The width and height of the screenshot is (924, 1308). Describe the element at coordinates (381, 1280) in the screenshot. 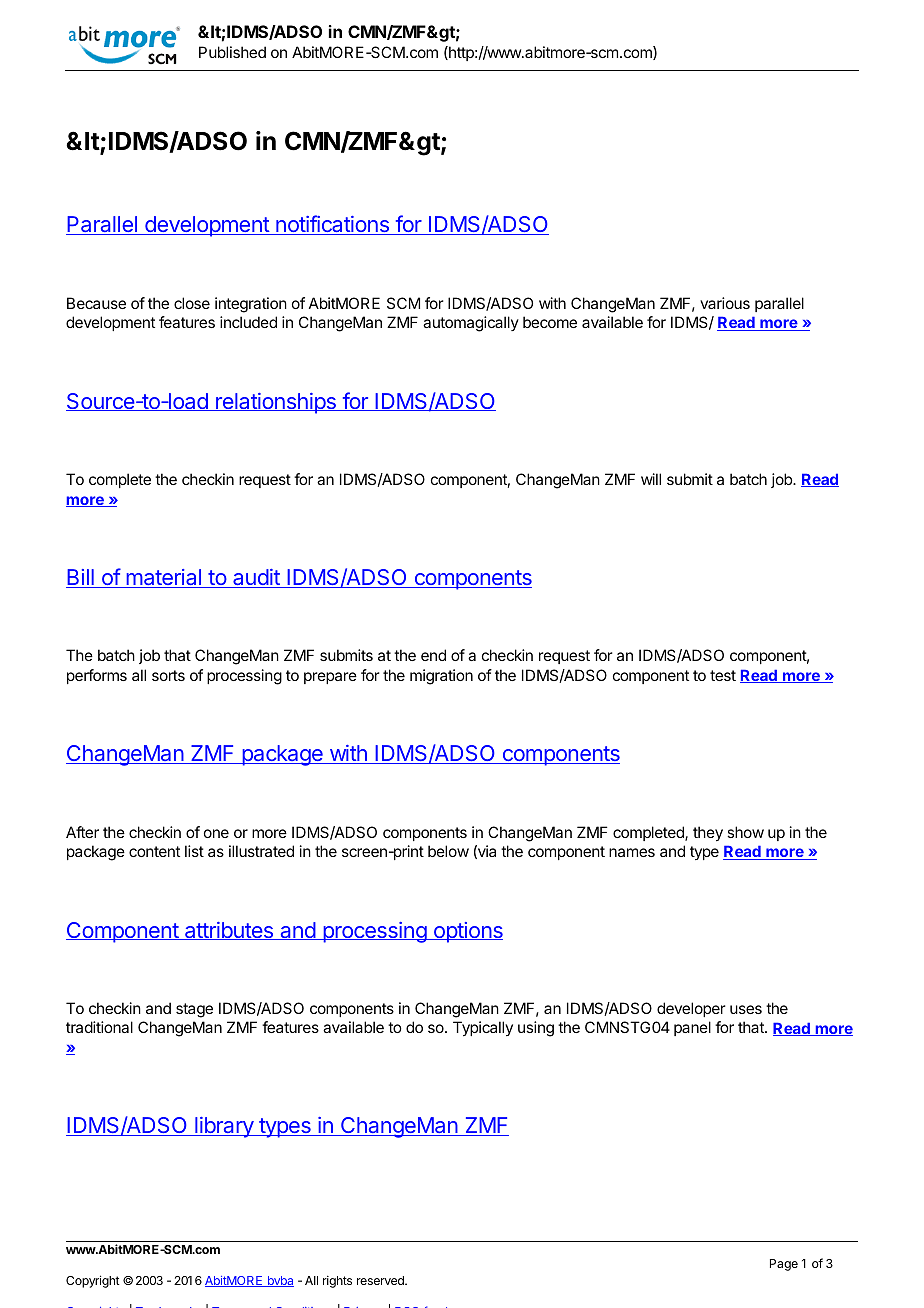

I see `reserved` at that location.
